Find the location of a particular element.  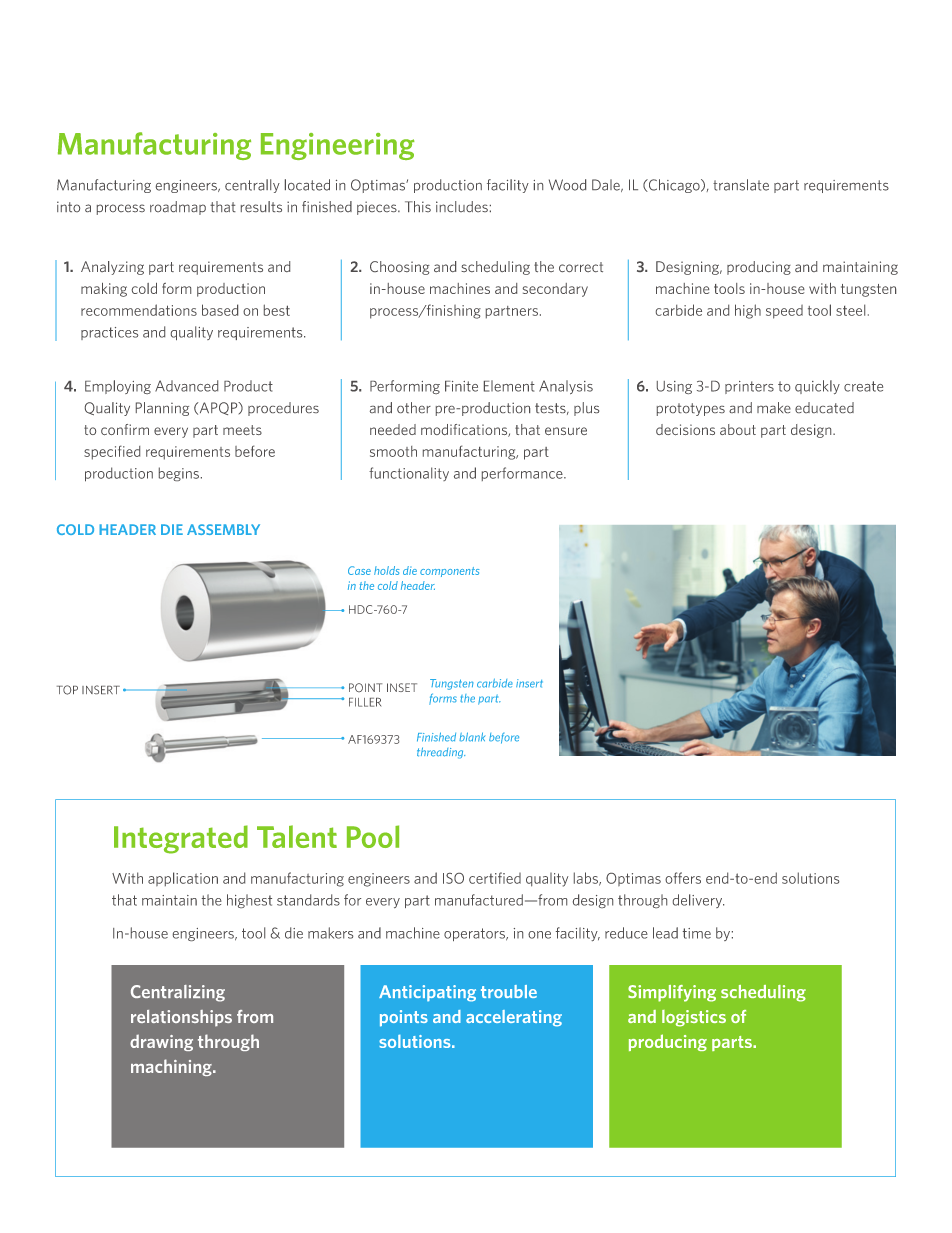

logistics is located at coordinates (694, 1018).
